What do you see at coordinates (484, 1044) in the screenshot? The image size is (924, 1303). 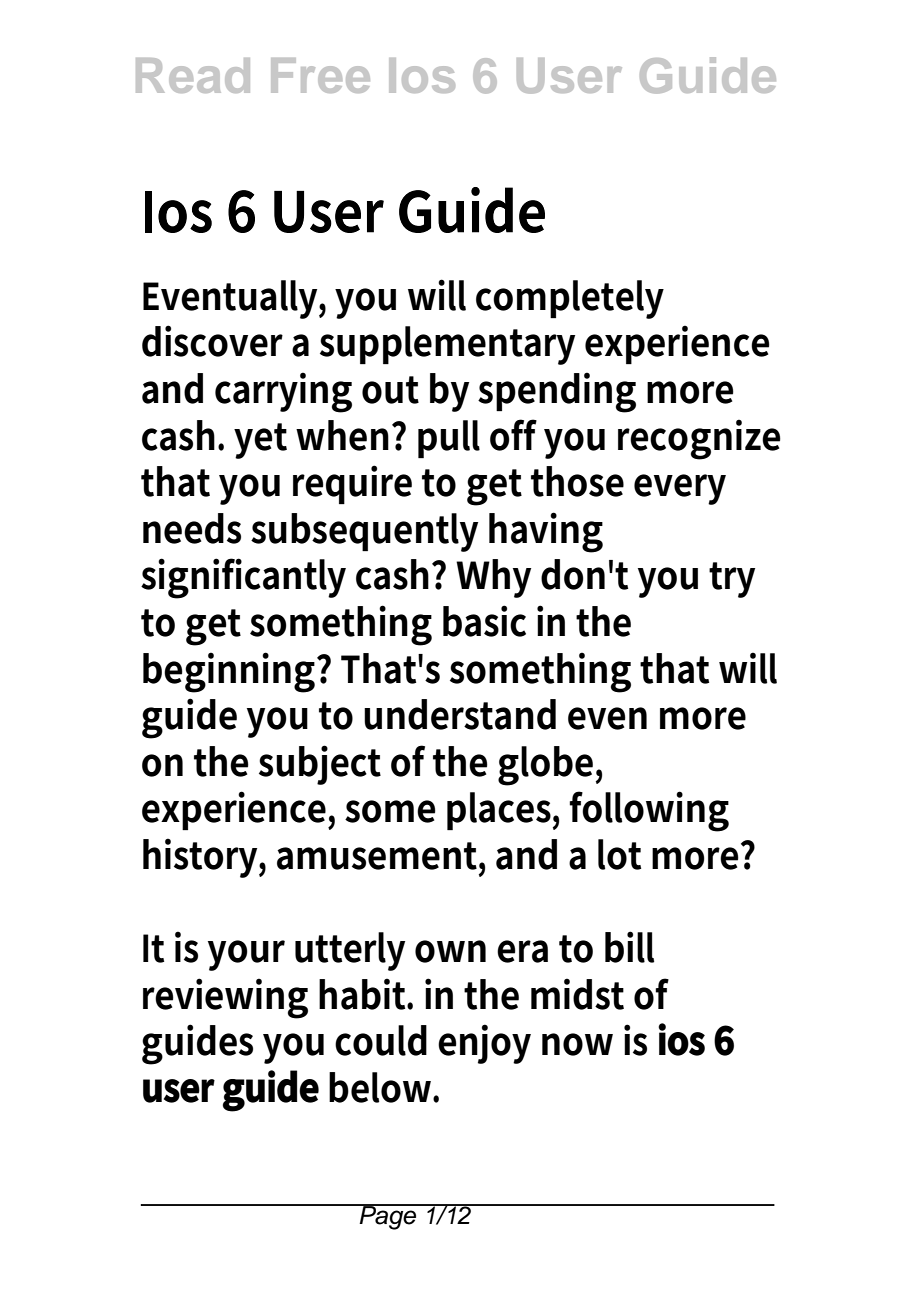 I see `enjoy` at bounding box center [484, 1044].
